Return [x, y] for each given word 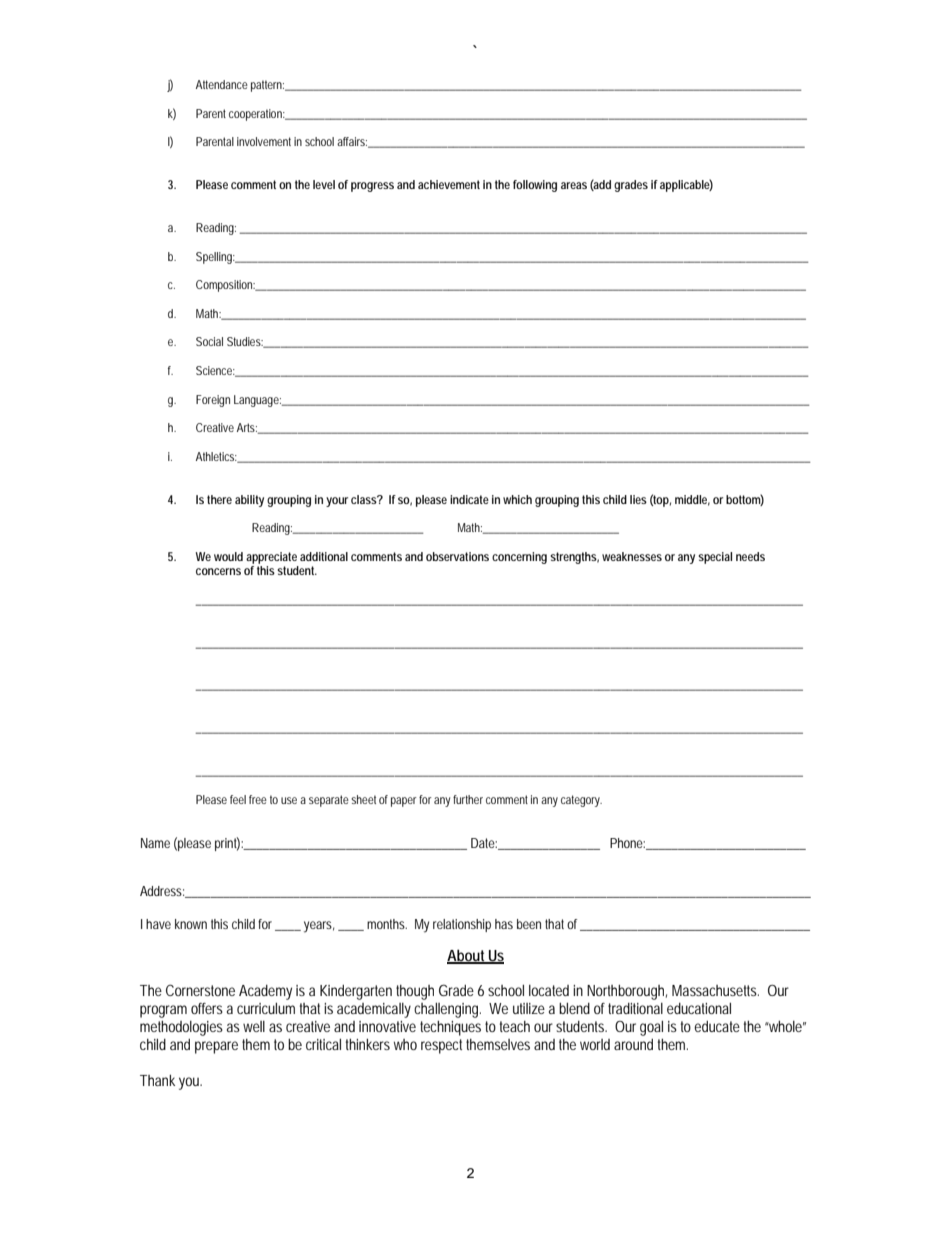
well [254, 1026]
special [715, 558]
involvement [264, 141]
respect [441, 1046]
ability [249, 501]
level [324, 184]
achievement [449, 184]
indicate [469, 499]
